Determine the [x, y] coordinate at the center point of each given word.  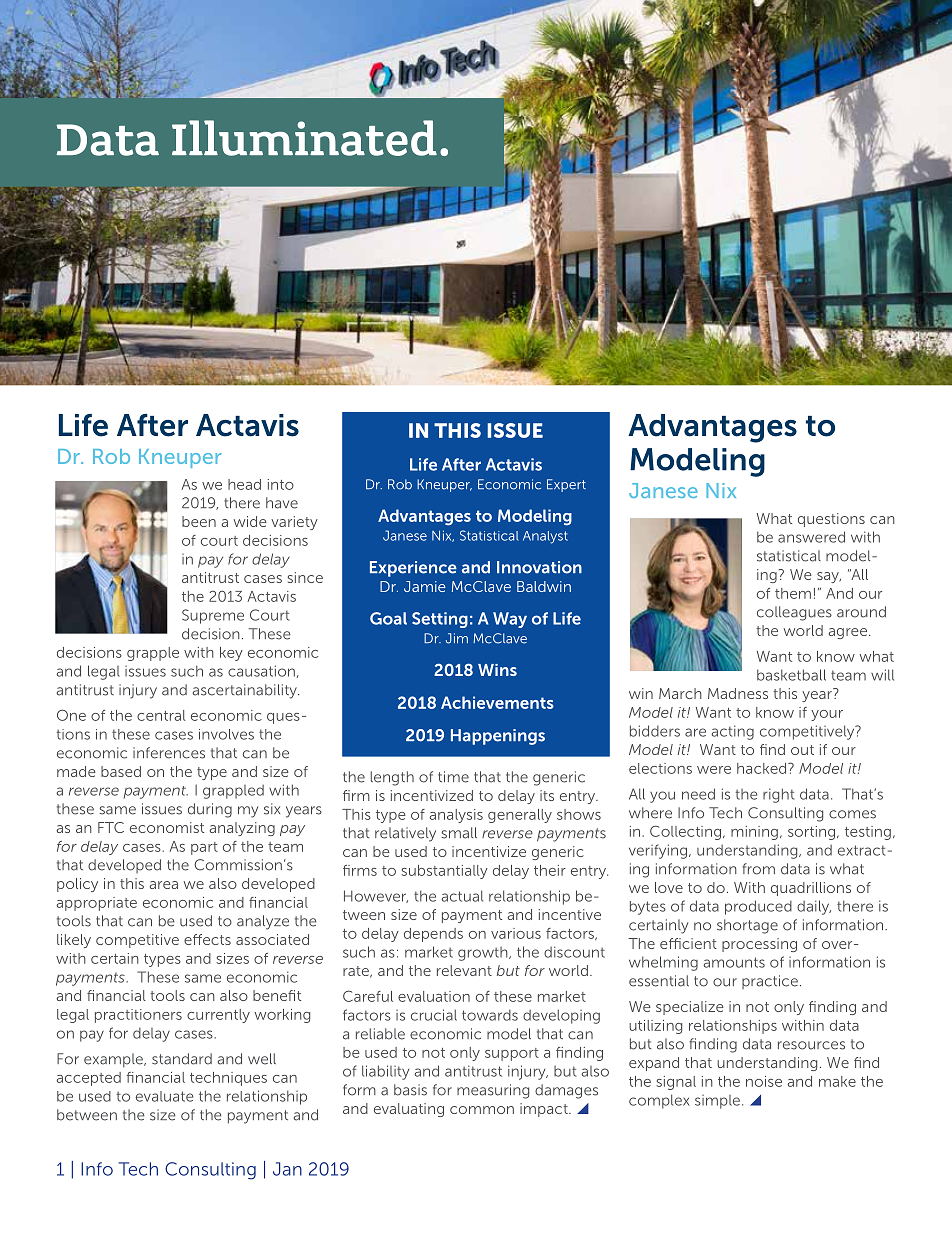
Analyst [545, 537]
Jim [457, 638]
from [759, 869]
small [459, 833]
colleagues [794, 613]
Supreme [213, 616]
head [244, 484]
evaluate [164, 1096]
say [829, 577]
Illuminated [304, 138]
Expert [566, 485]
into [281, 484]
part [204, 848]
